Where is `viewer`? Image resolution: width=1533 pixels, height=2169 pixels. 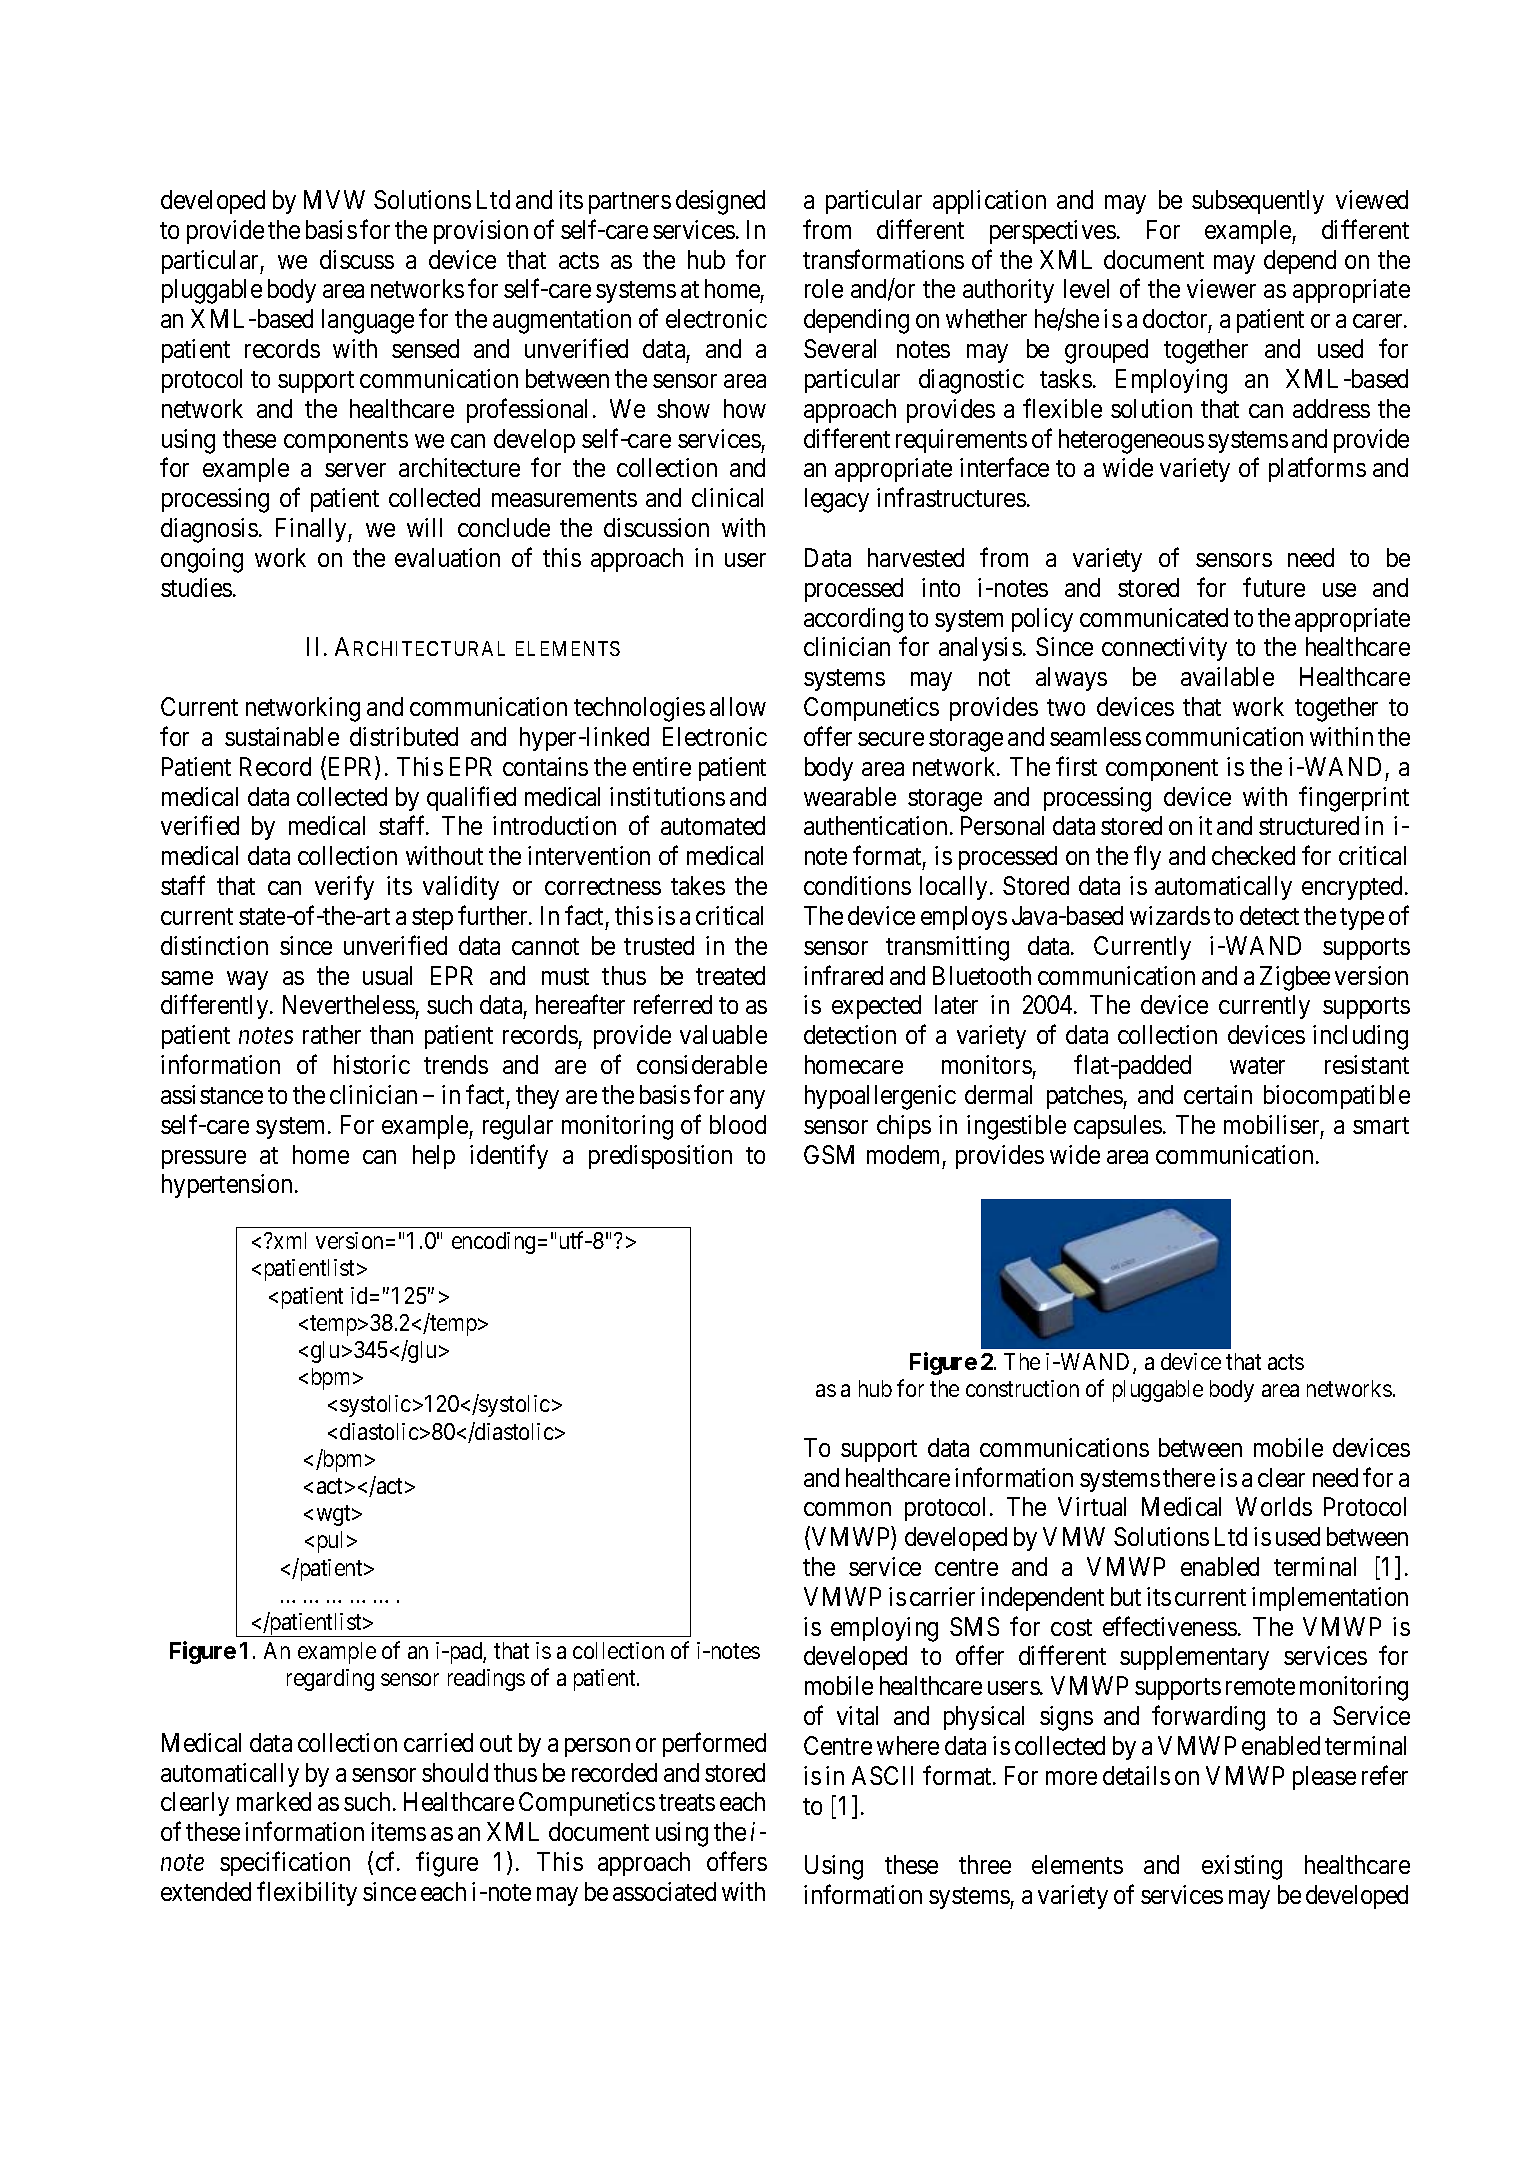
viewer is located at coordinates (1221, 288).
